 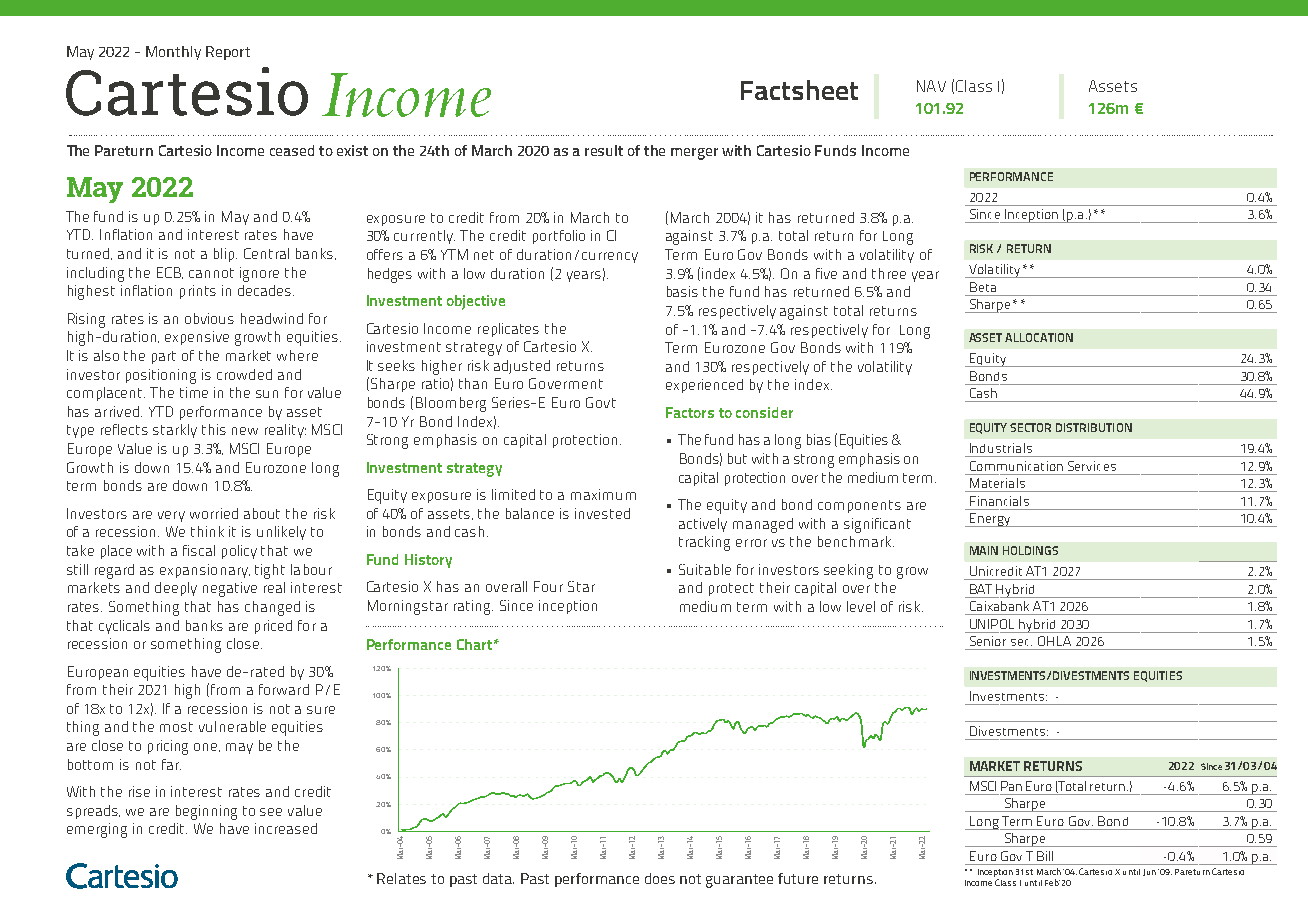 What do you see at coordinates (228, 53) in the page?
I see `Report` at bounding box center [228, 53].
